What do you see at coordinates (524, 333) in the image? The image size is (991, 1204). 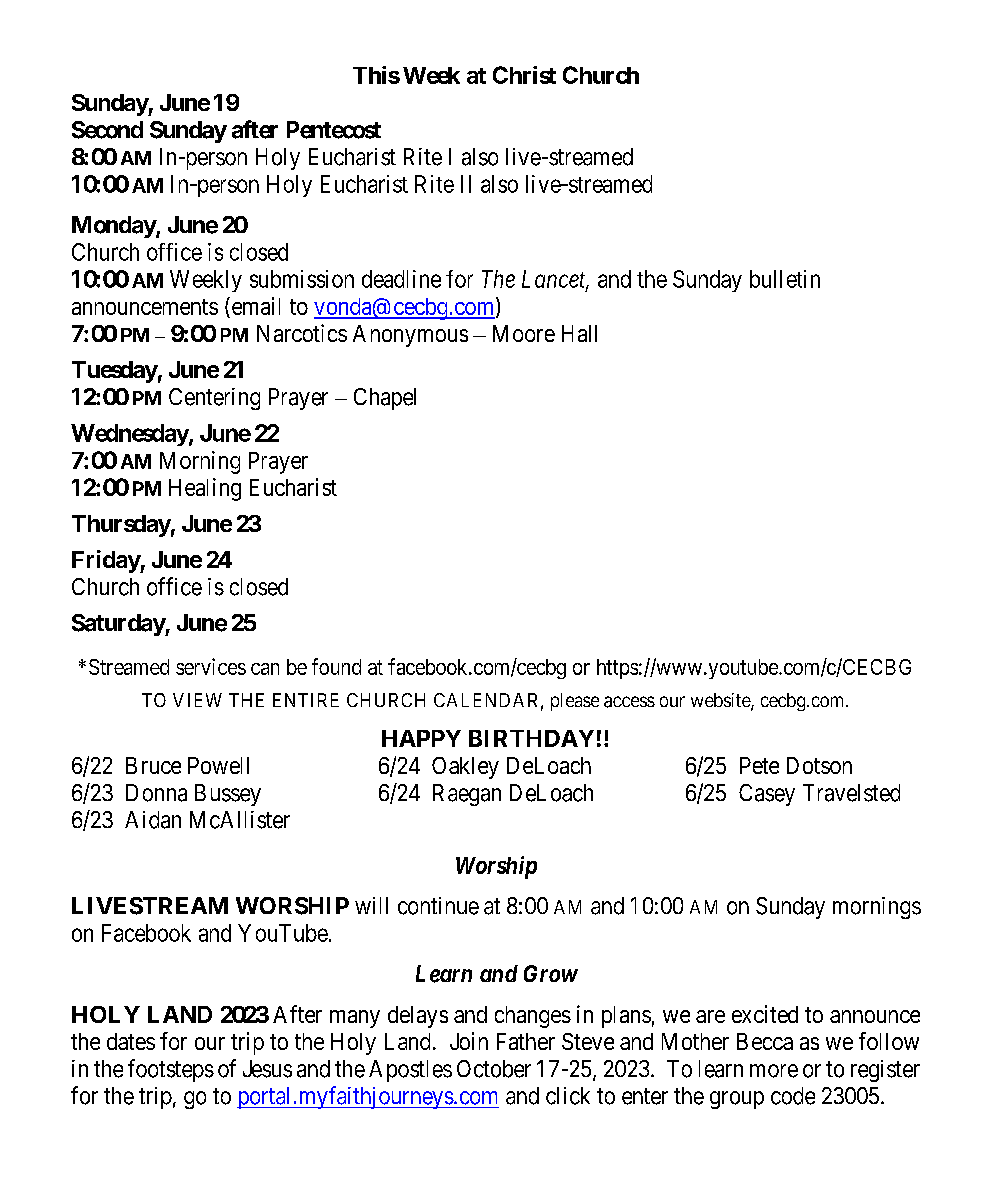 I see `Moore` at bounding box center [524, 333].
